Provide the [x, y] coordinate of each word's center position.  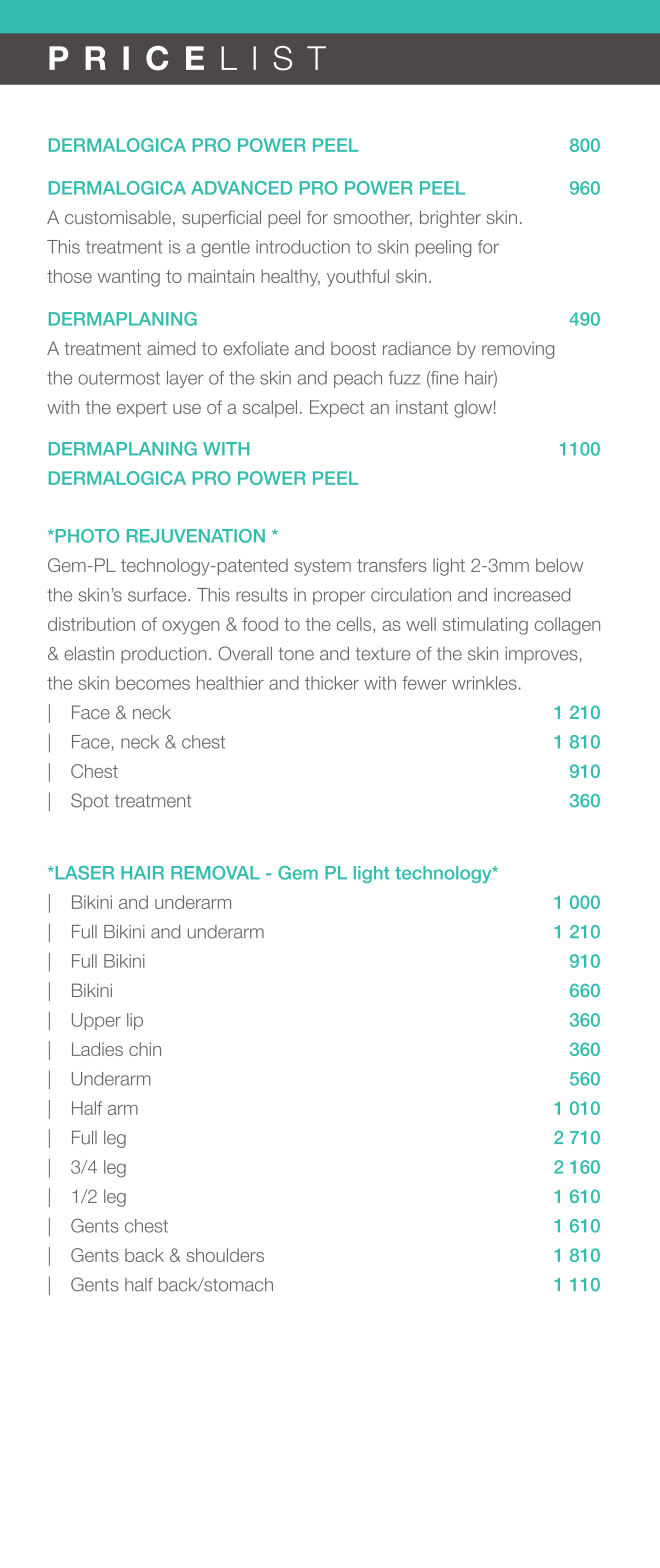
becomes [153, 683]
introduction [303, 247]
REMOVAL [215, 873]
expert [142, 409]
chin [145, 1049]
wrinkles [484, 683]
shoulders [225, 1255]
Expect [337, 409]
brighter [450, 219]
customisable [118, 217]
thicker [332, 683]
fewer [424, 683]
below [559, 565]
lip [135, 1021]
